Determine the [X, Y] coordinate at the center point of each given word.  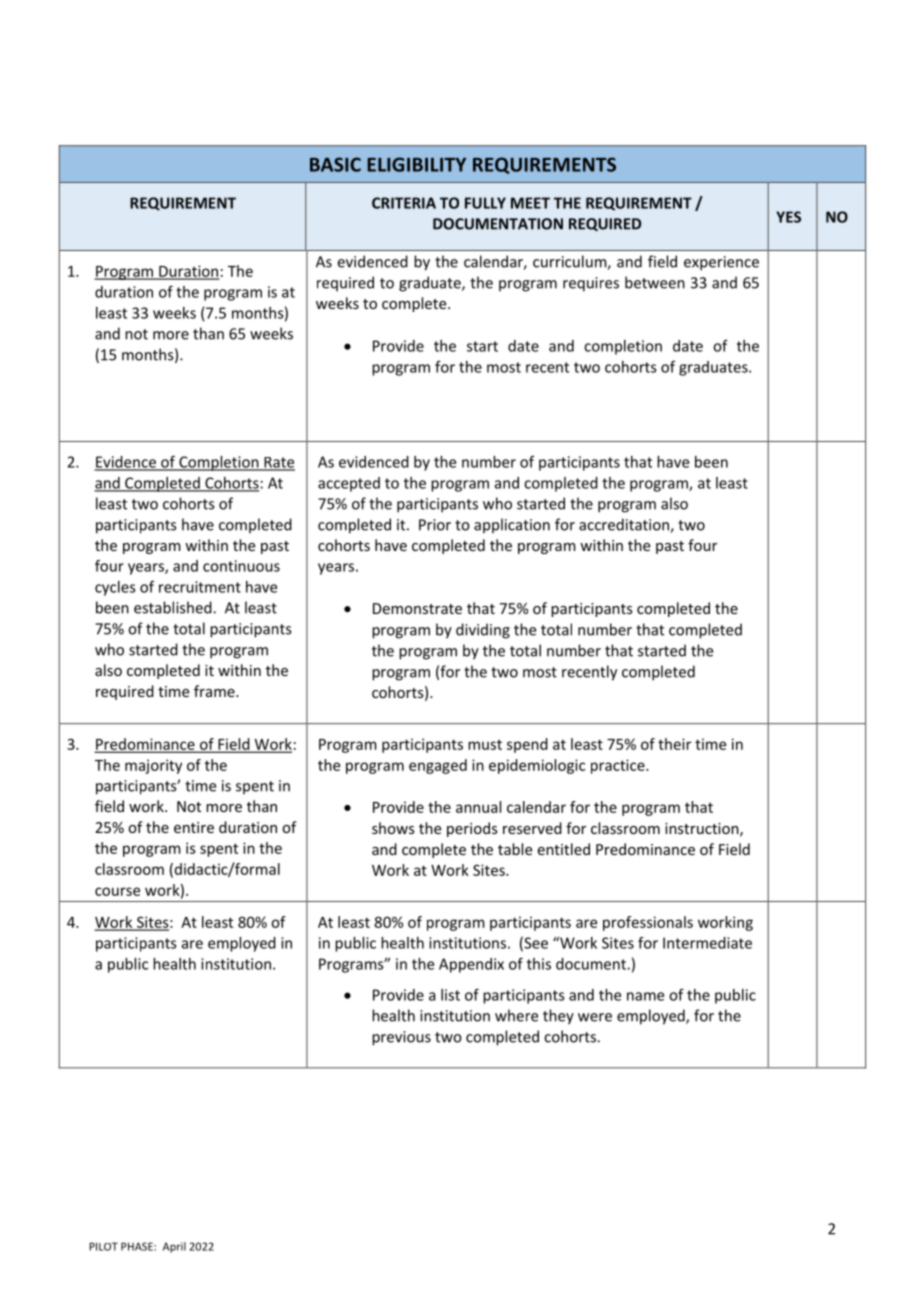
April [174, 1247]
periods [472, 829]
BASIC [335, 164]
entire [194, 827]
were [595, 1017]
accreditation [625, 525]
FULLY [485, 203]
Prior [435, 525]
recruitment [200, 587]
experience [721, 263]
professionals [648, 923]
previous [401, 1038]
